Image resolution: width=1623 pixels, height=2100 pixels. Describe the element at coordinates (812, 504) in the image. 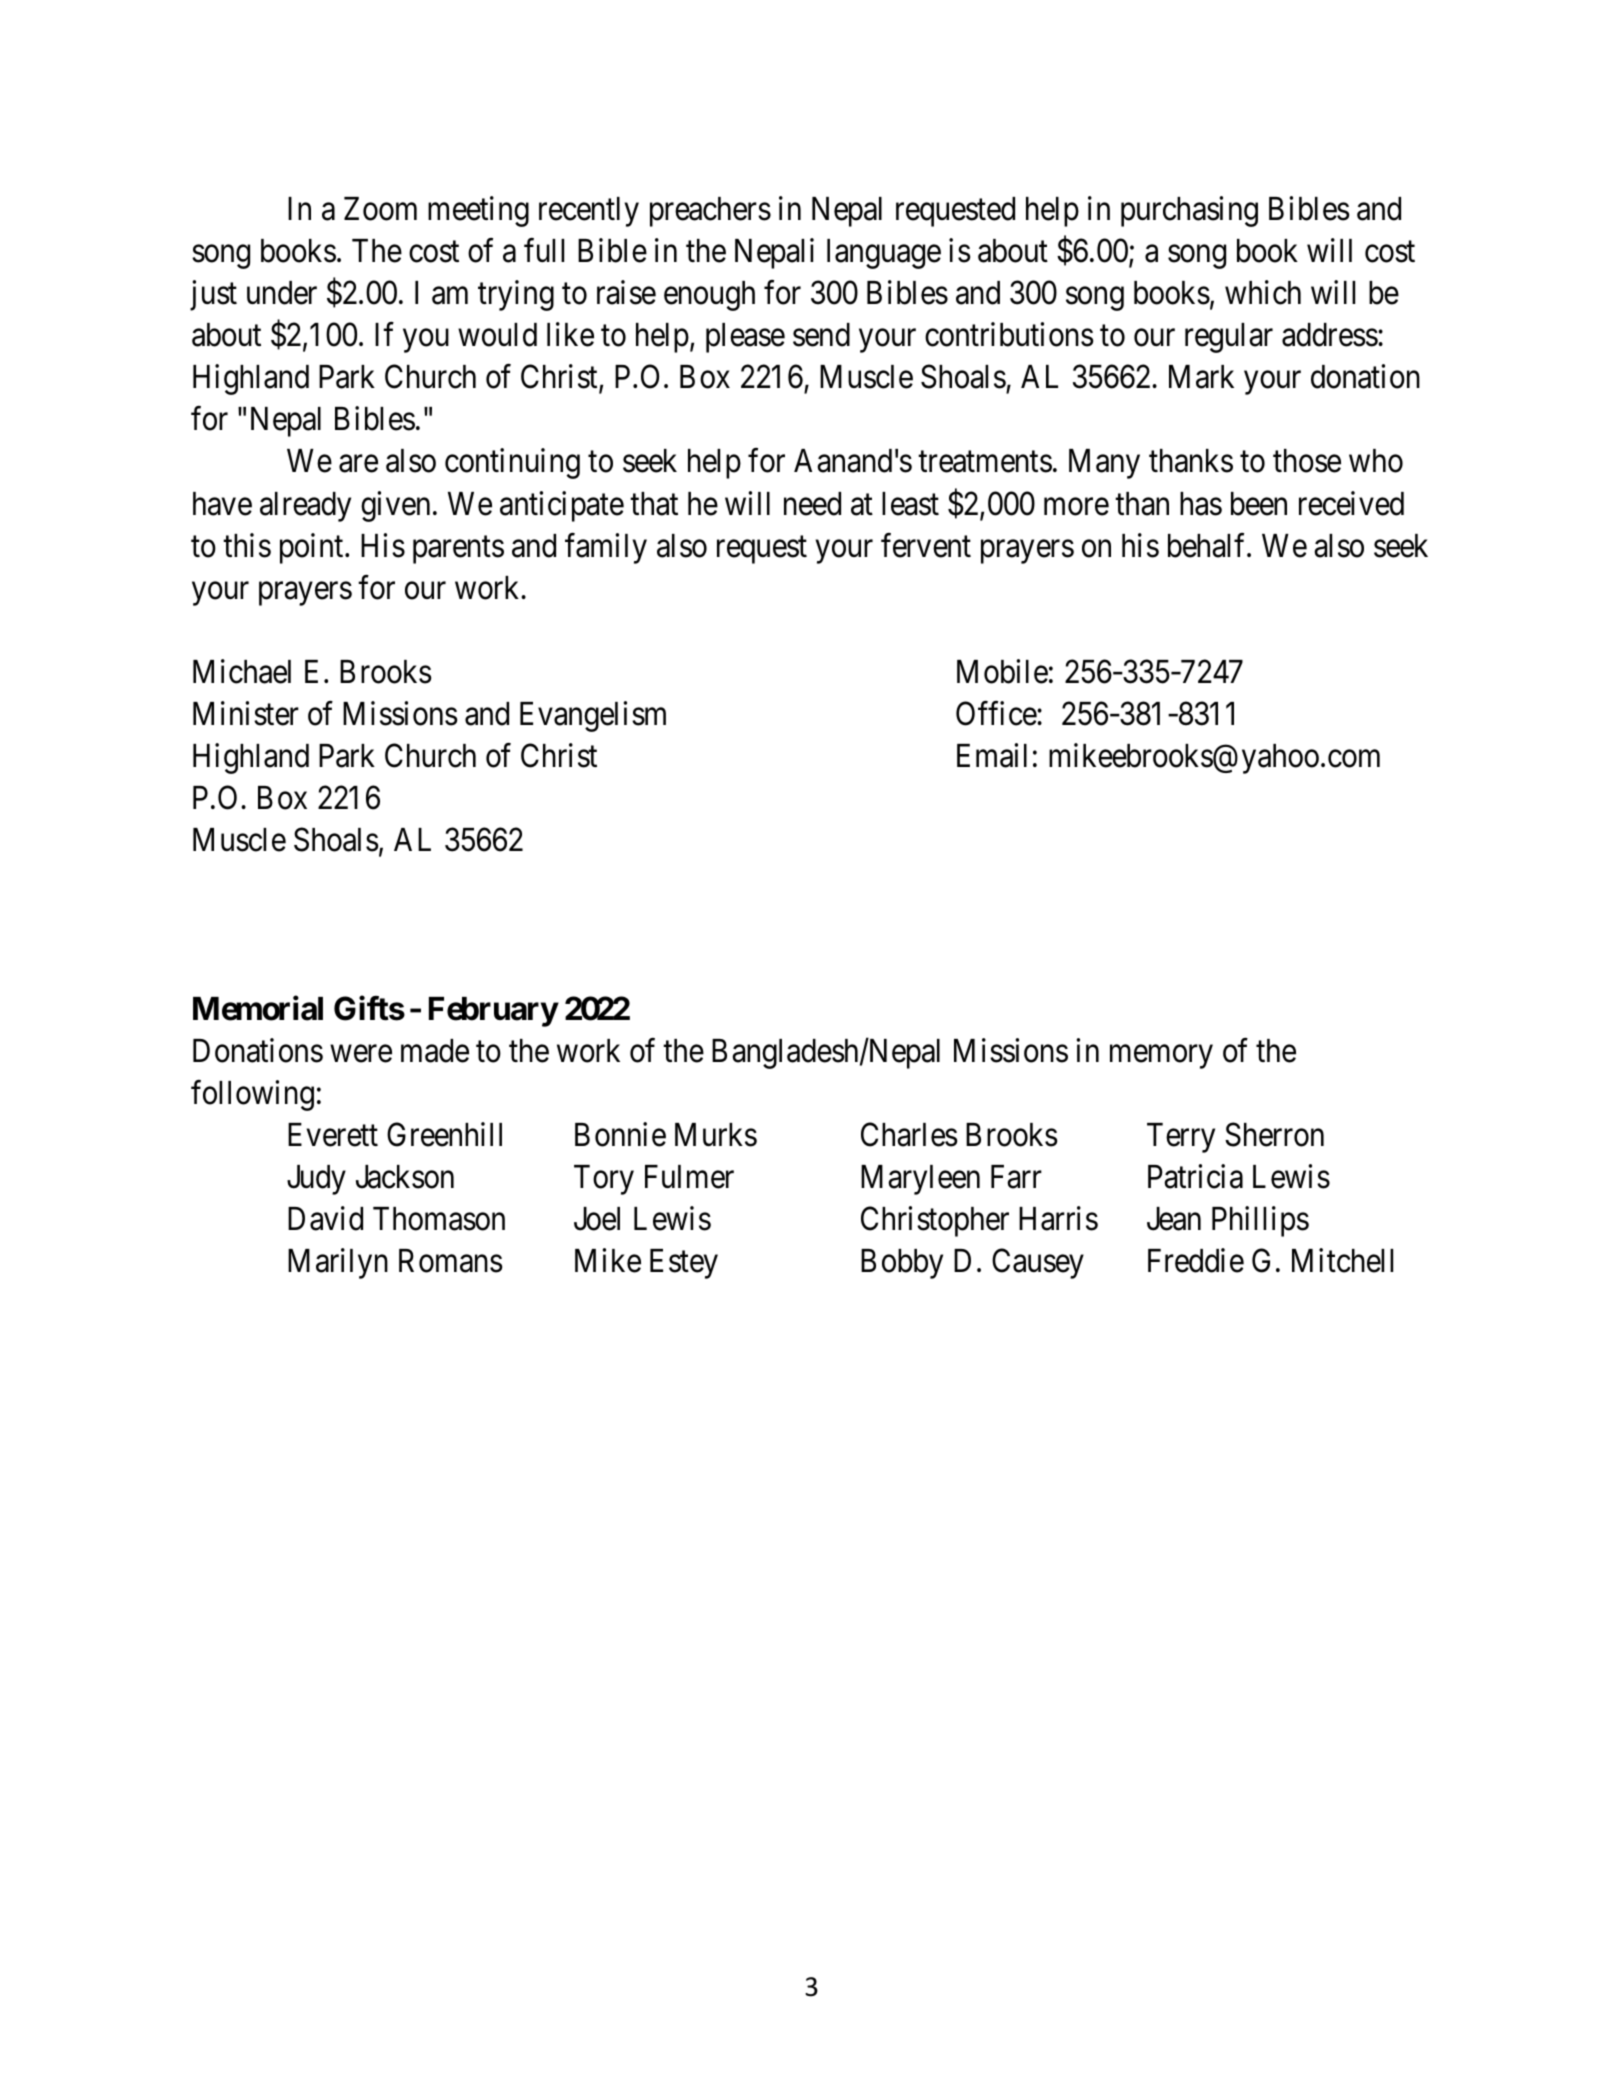

I see `need` at that location.
